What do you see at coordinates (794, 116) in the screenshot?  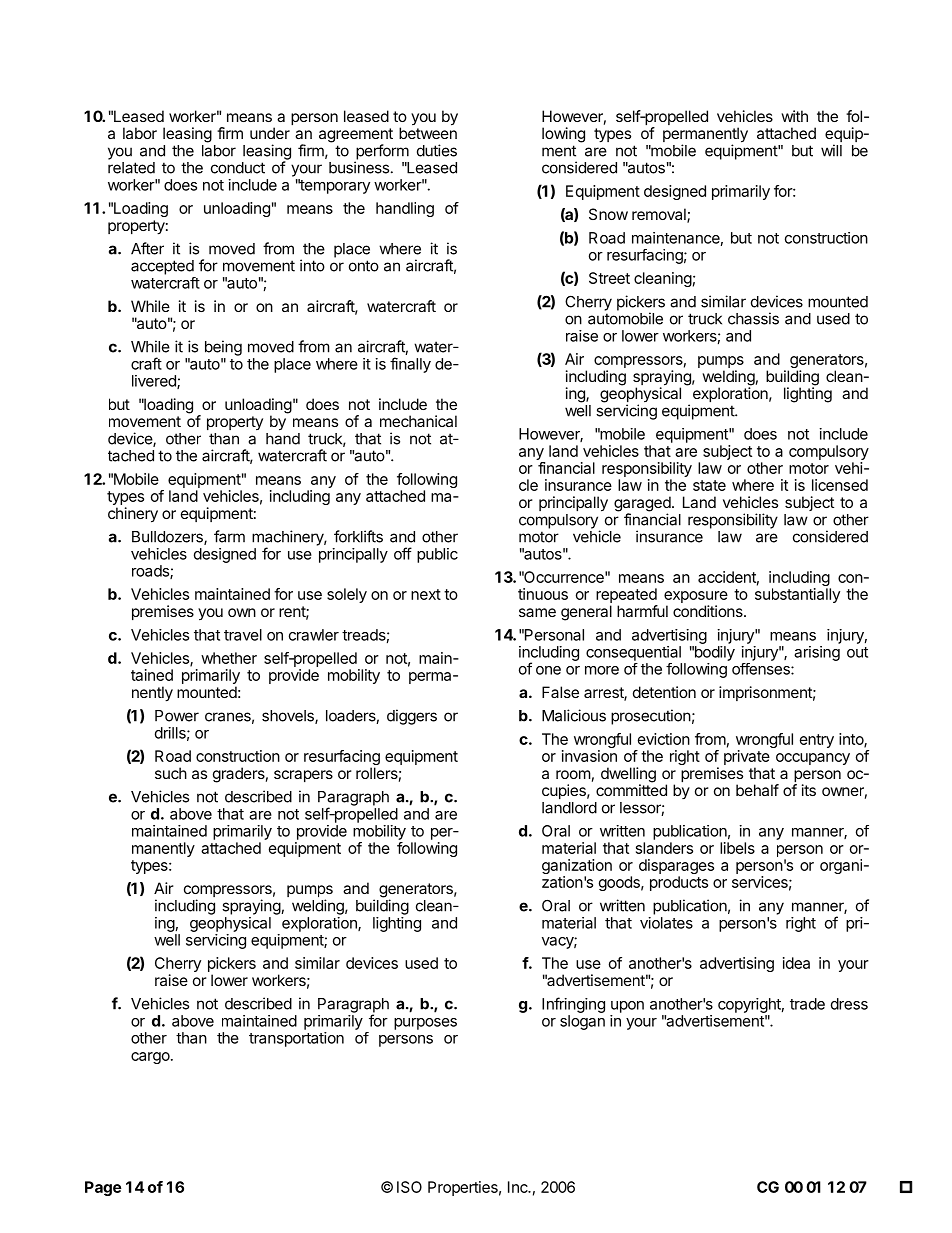 I see `with` at bounding box center [794, 116].
